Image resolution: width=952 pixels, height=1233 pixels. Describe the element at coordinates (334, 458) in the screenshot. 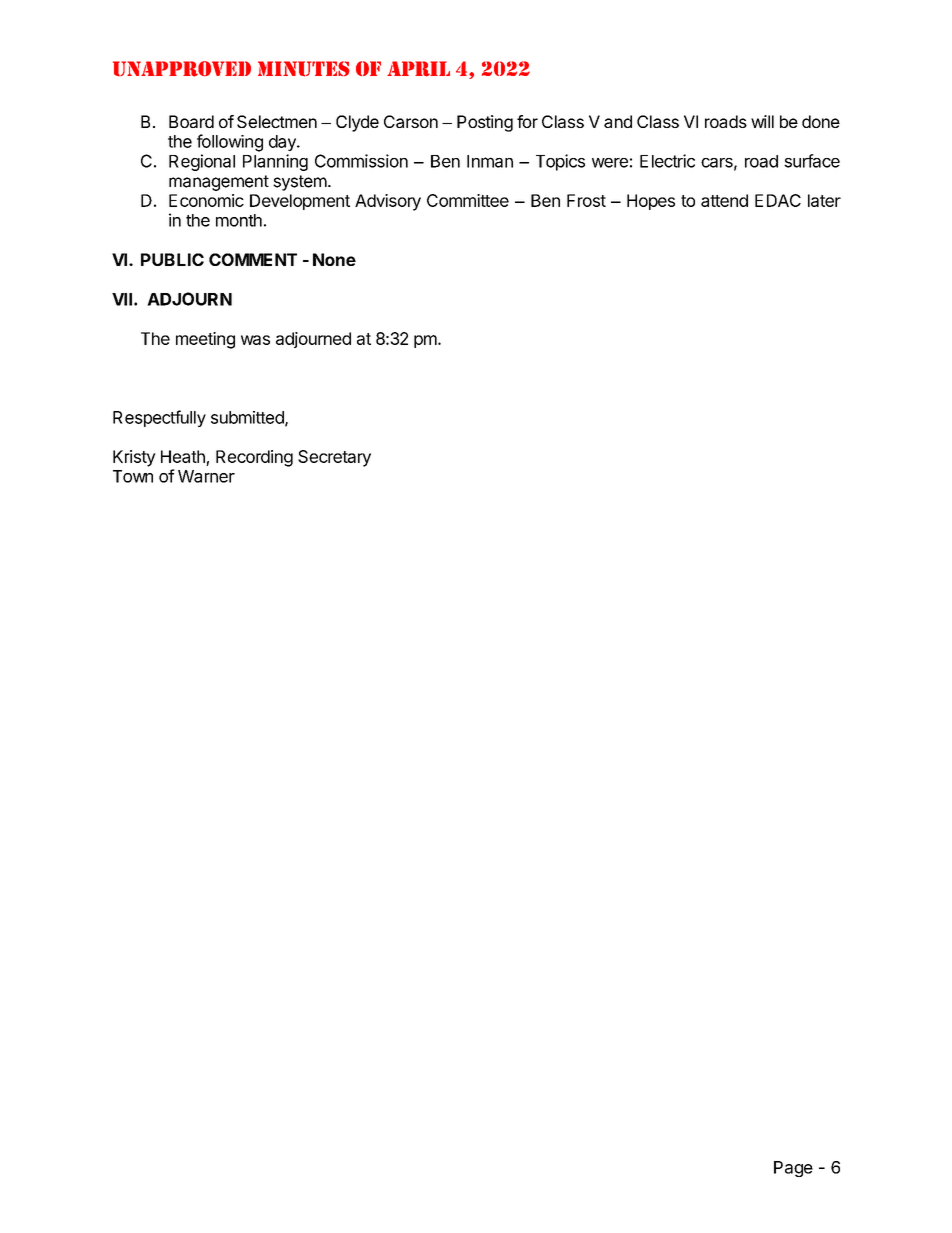

I see `Secretary` at that location.
